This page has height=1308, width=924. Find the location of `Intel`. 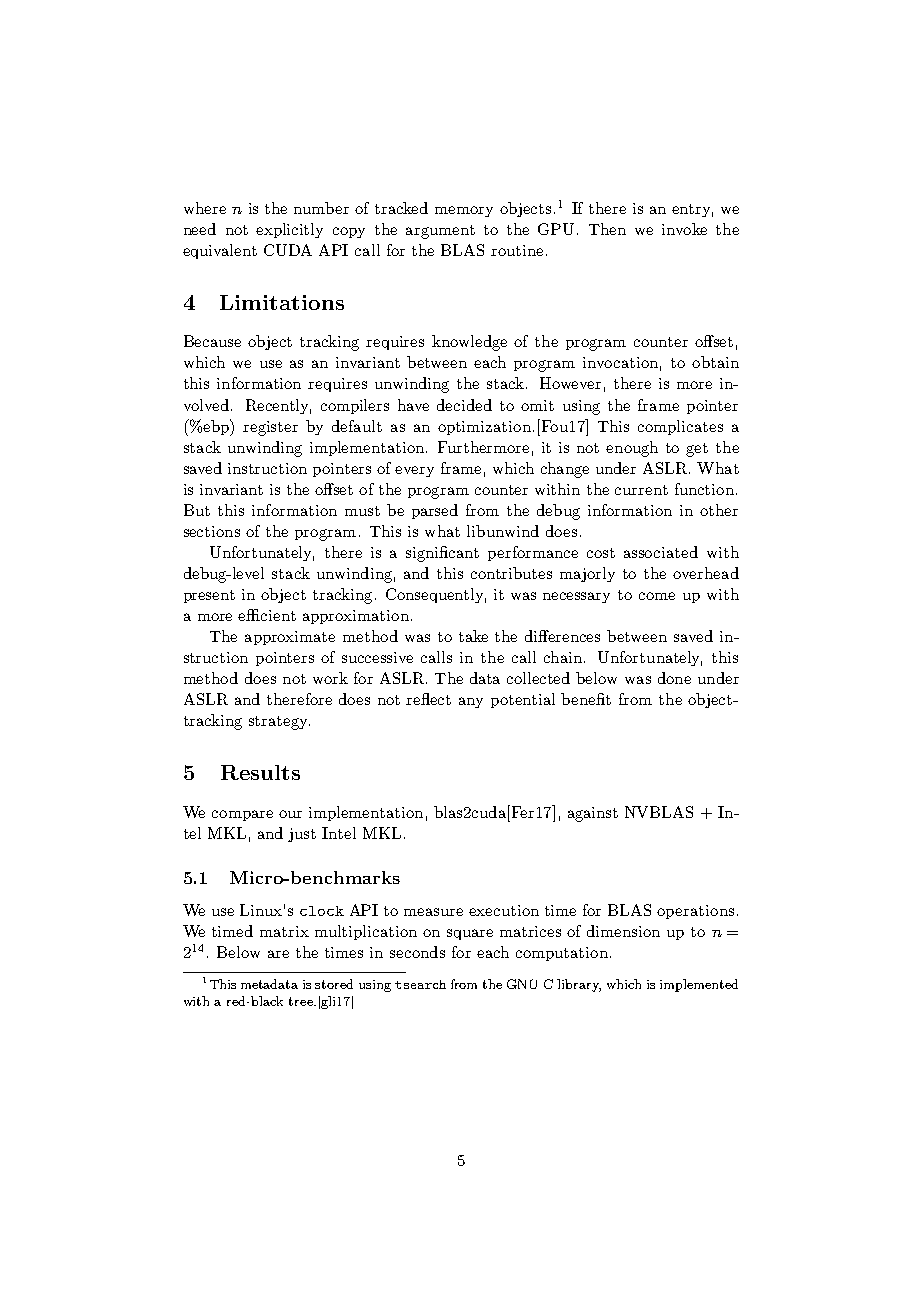

Intel is located at coordinates (339, 833).
